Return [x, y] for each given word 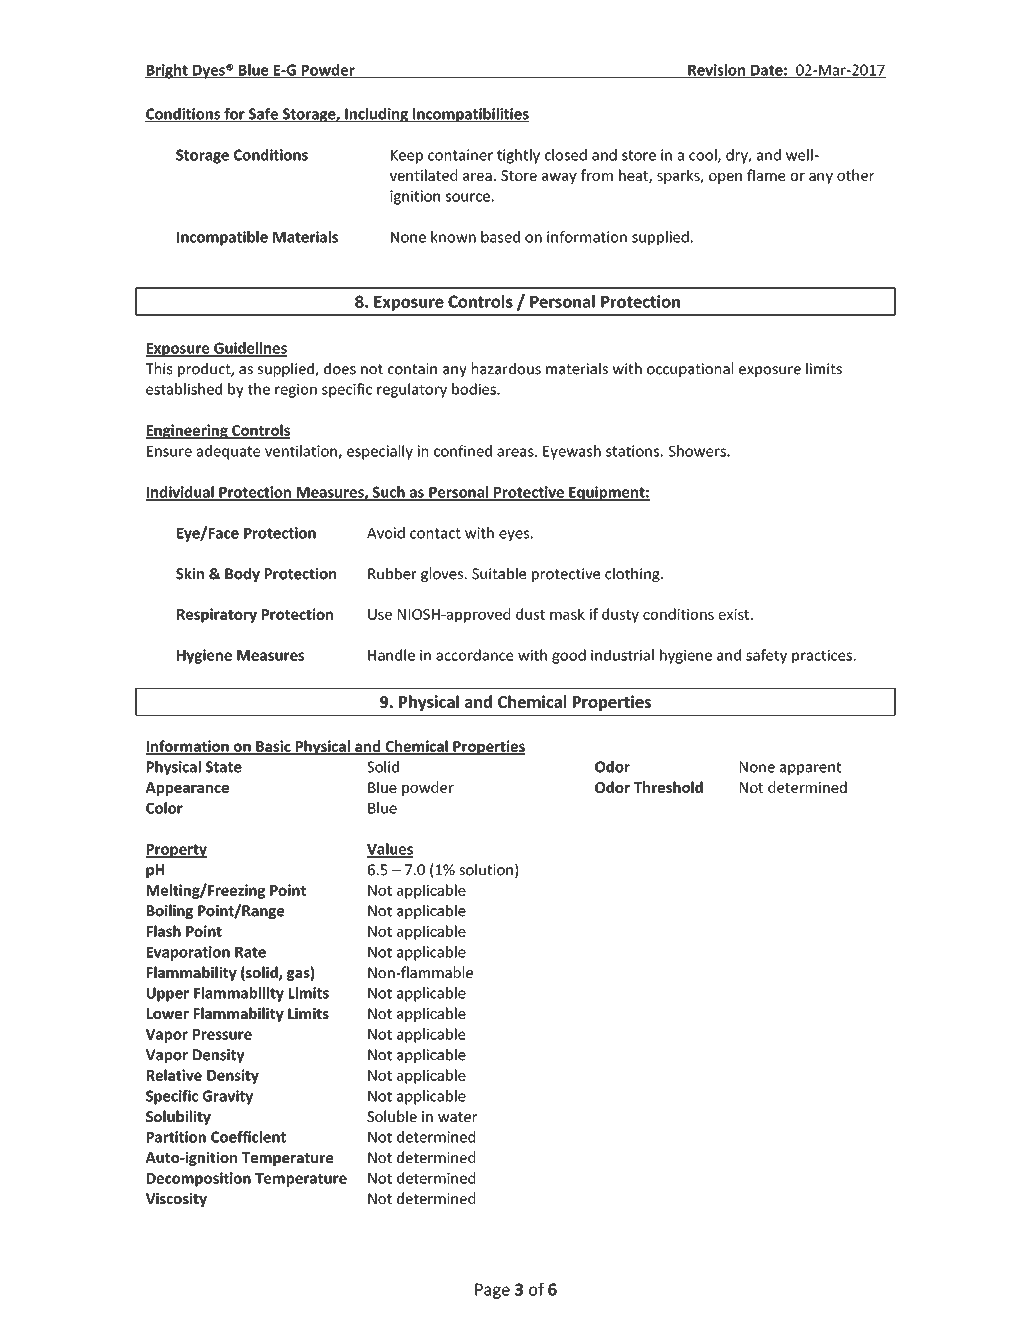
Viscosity [176, 1200]
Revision [716, 71]
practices [823, 657]
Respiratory [217, 615]
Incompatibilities [470, 115]
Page [492, 1291]
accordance [475, 655]
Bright [167, 71]
